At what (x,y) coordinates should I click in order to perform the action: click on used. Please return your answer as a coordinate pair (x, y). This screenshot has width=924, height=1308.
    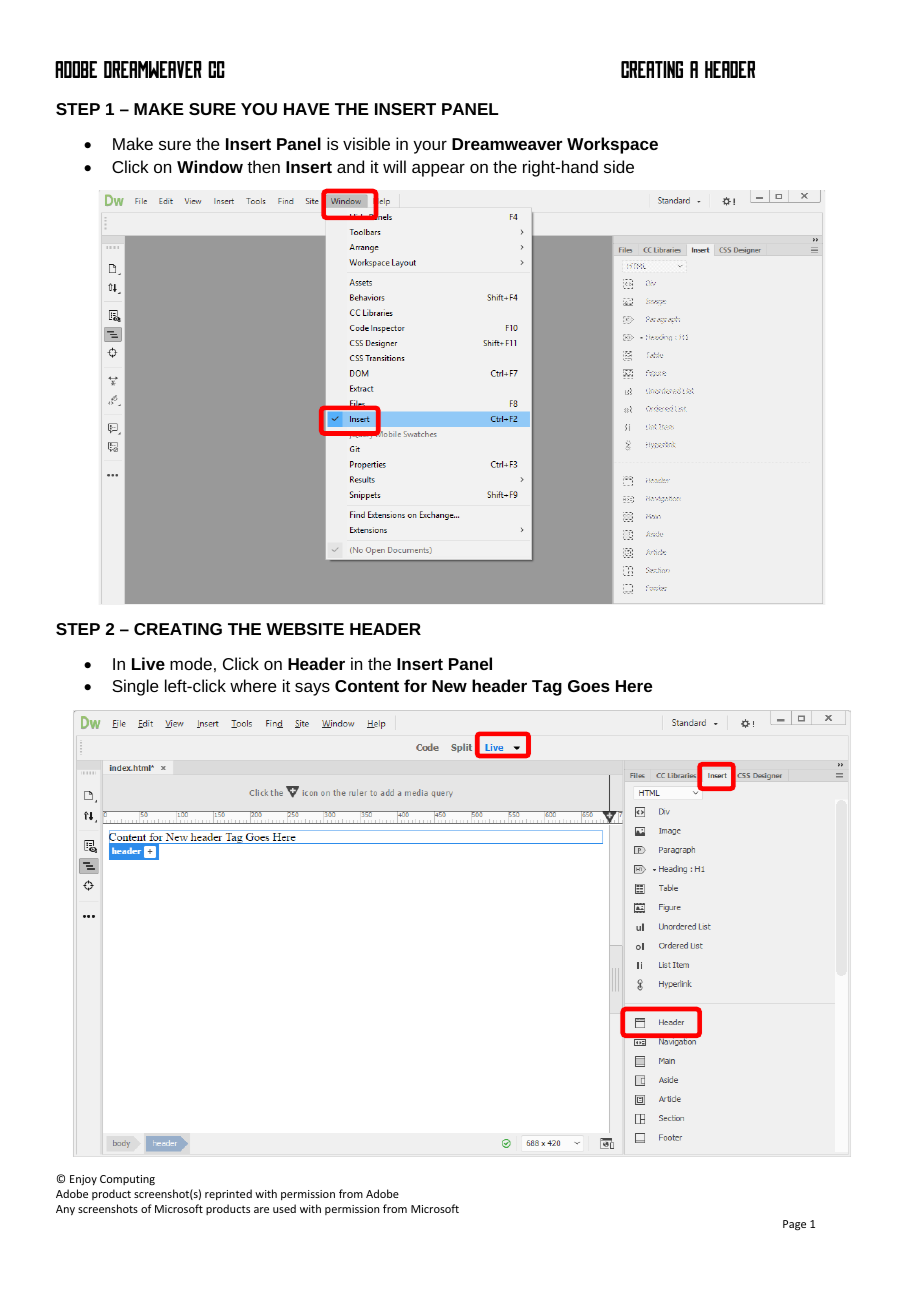
    Looking at the image, I should click on (284, 1208).
